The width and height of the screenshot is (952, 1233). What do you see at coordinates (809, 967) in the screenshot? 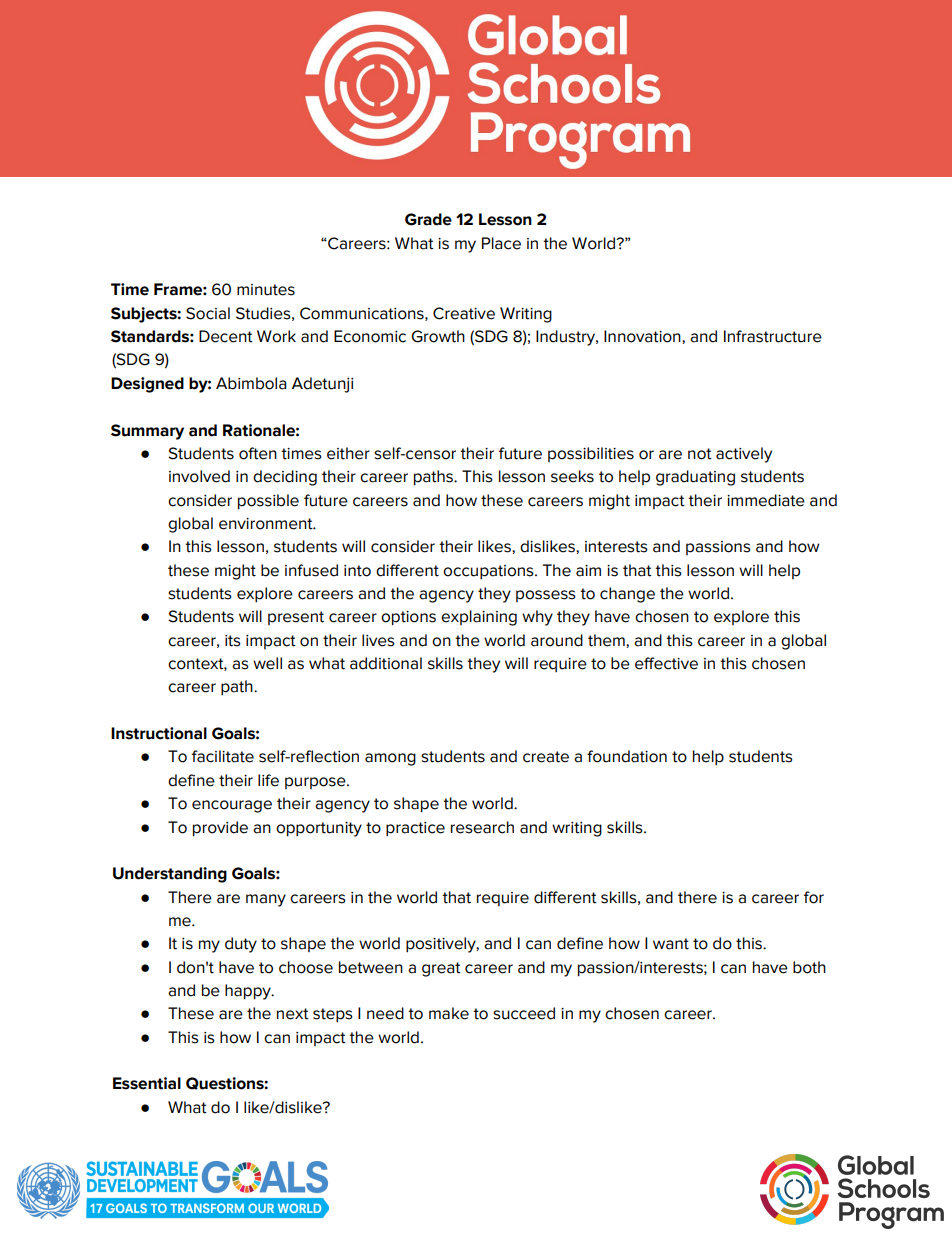
I see `both` at bounding box center [809, 967].
